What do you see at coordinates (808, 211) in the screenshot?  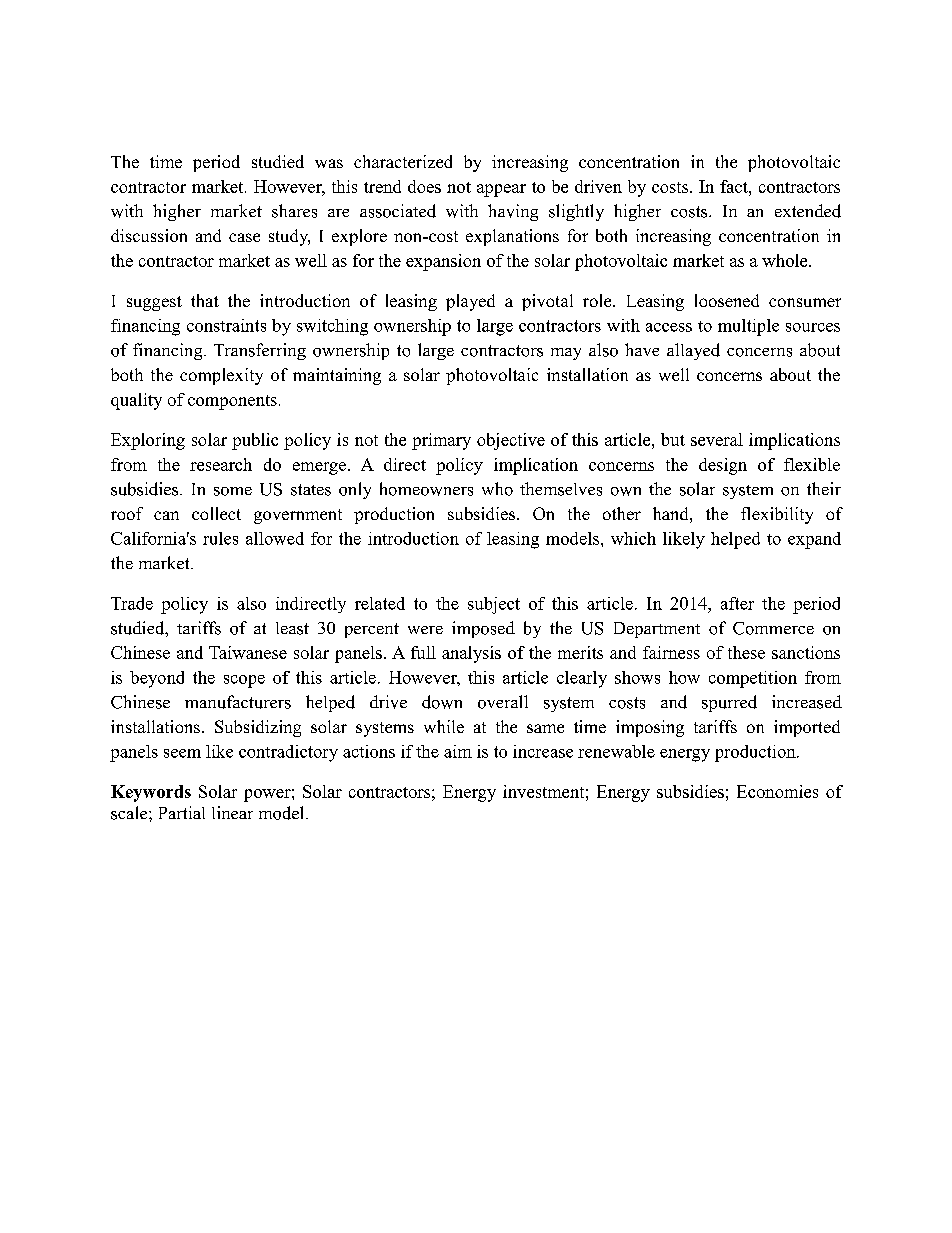 I see `extended` at bounding box center [808, 211].
